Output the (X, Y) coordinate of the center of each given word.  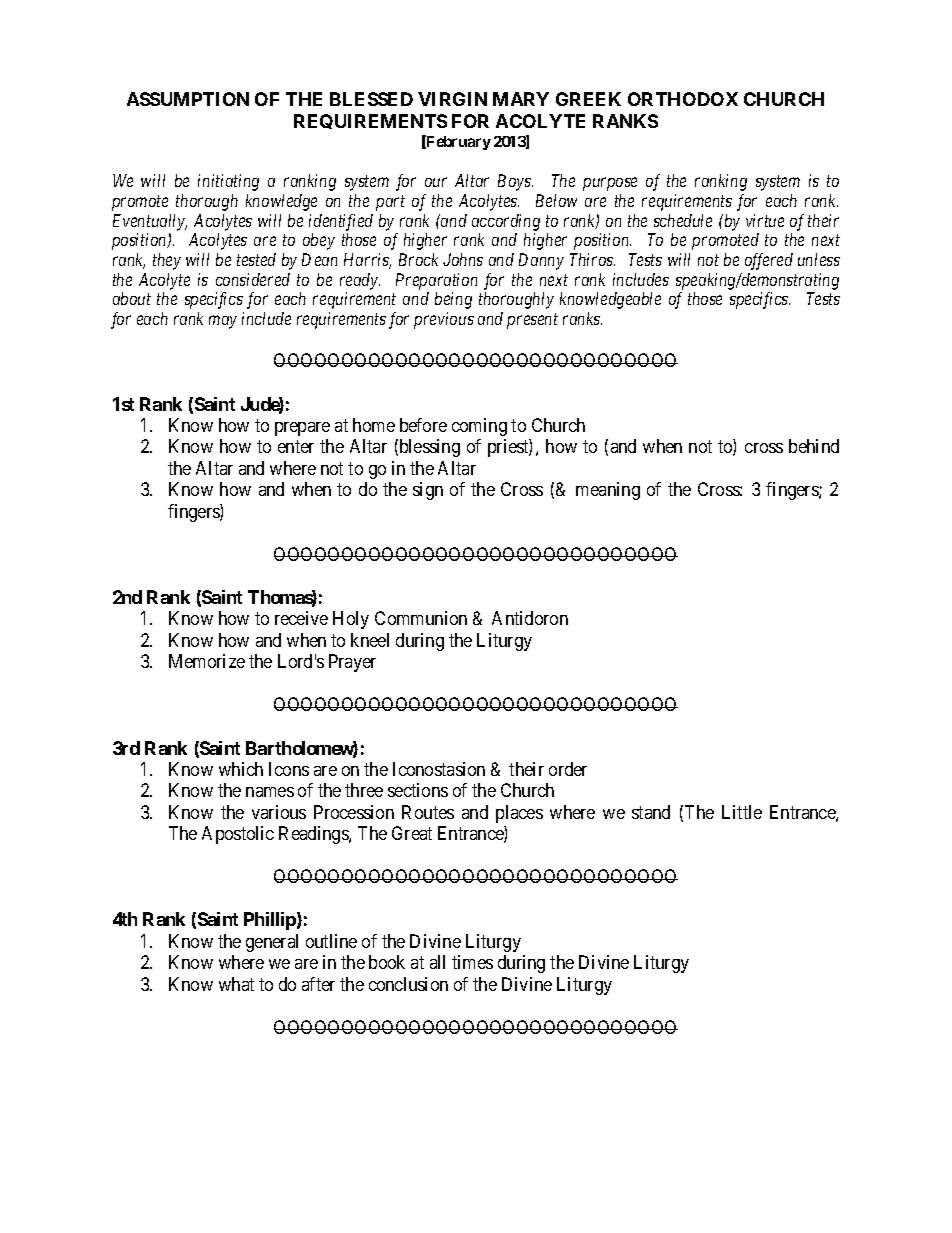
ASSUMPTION (188, 99)
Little (742, 812)
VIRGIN (452, 99)
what (236, 984)
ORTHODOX (683, 99)
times (472, 962)
